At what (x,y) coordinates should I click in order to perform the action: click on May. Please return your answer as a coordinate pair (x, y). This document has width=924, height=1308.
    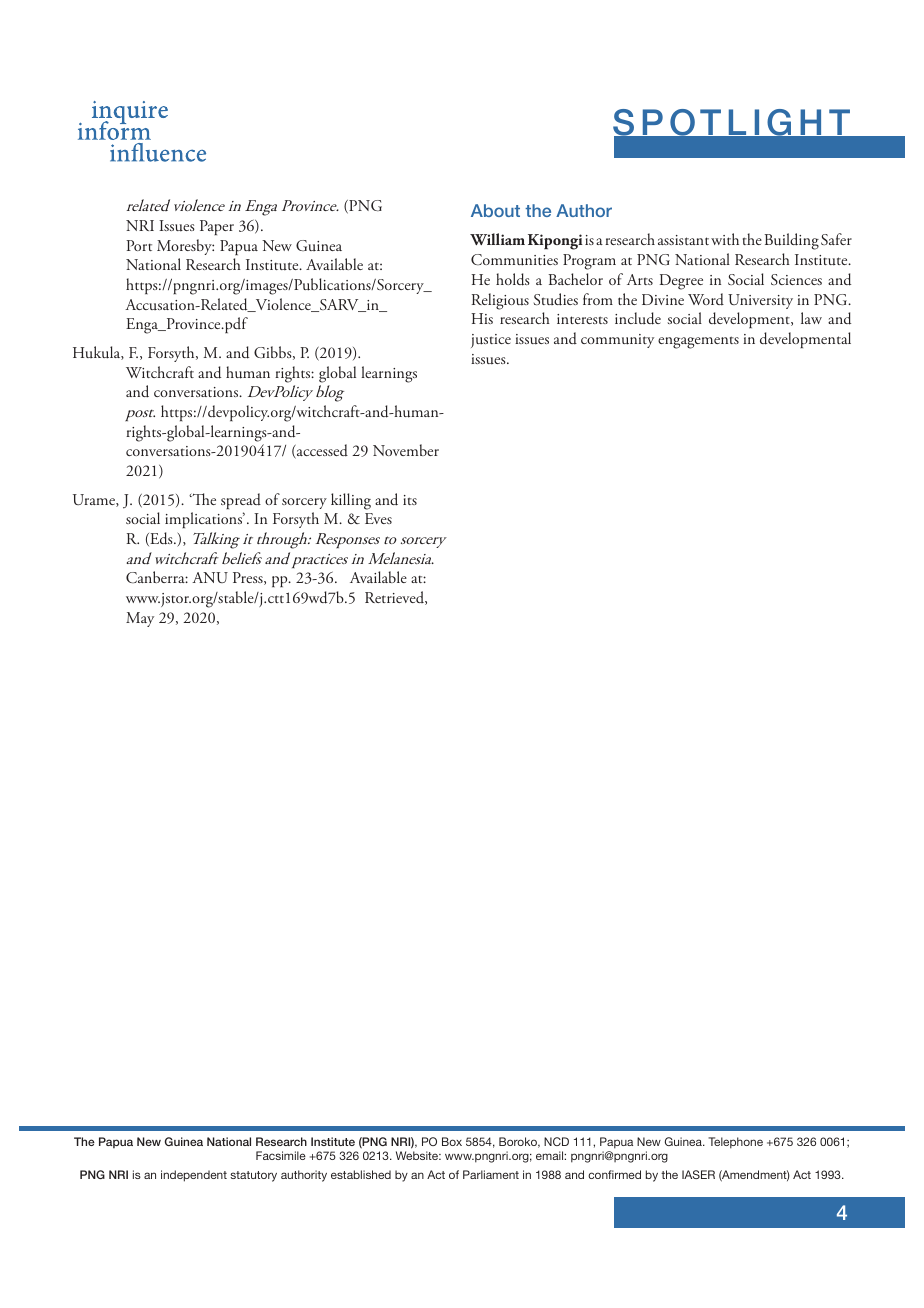
    Looking at the image, I should click on (140, 619).
